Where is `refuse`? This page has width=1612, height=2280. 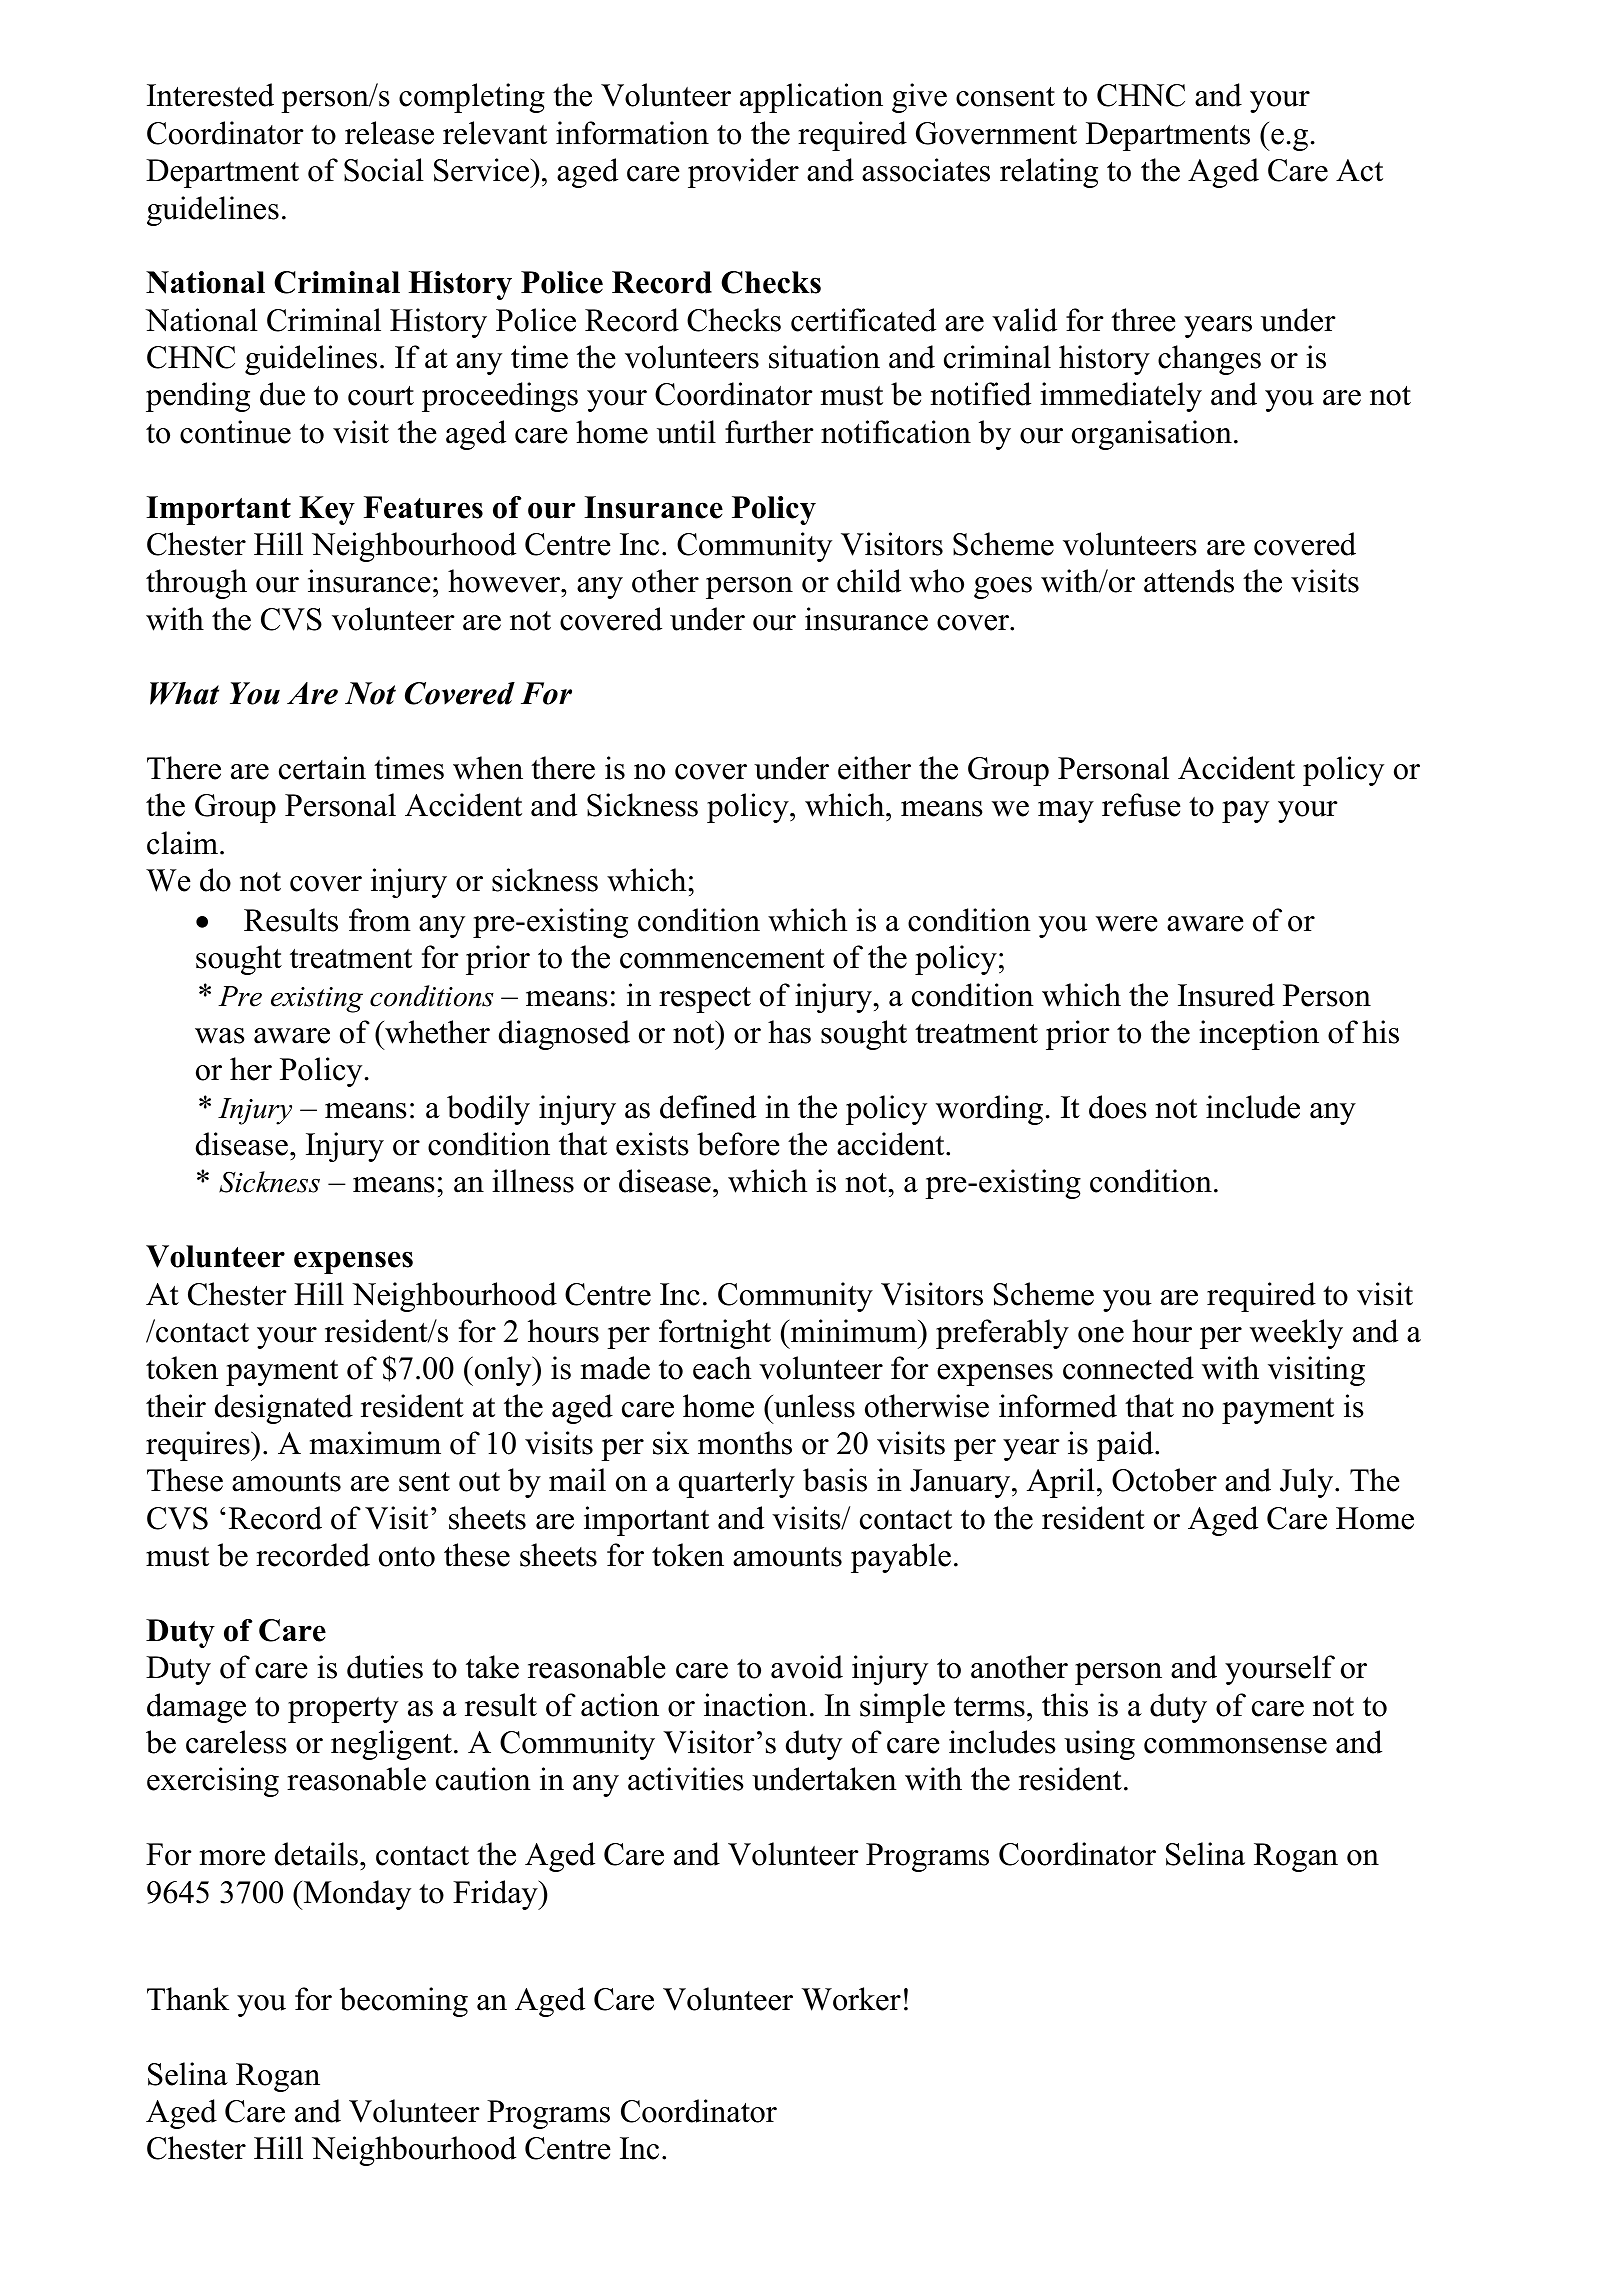
refuse is located at coordinates (1141, 805).
